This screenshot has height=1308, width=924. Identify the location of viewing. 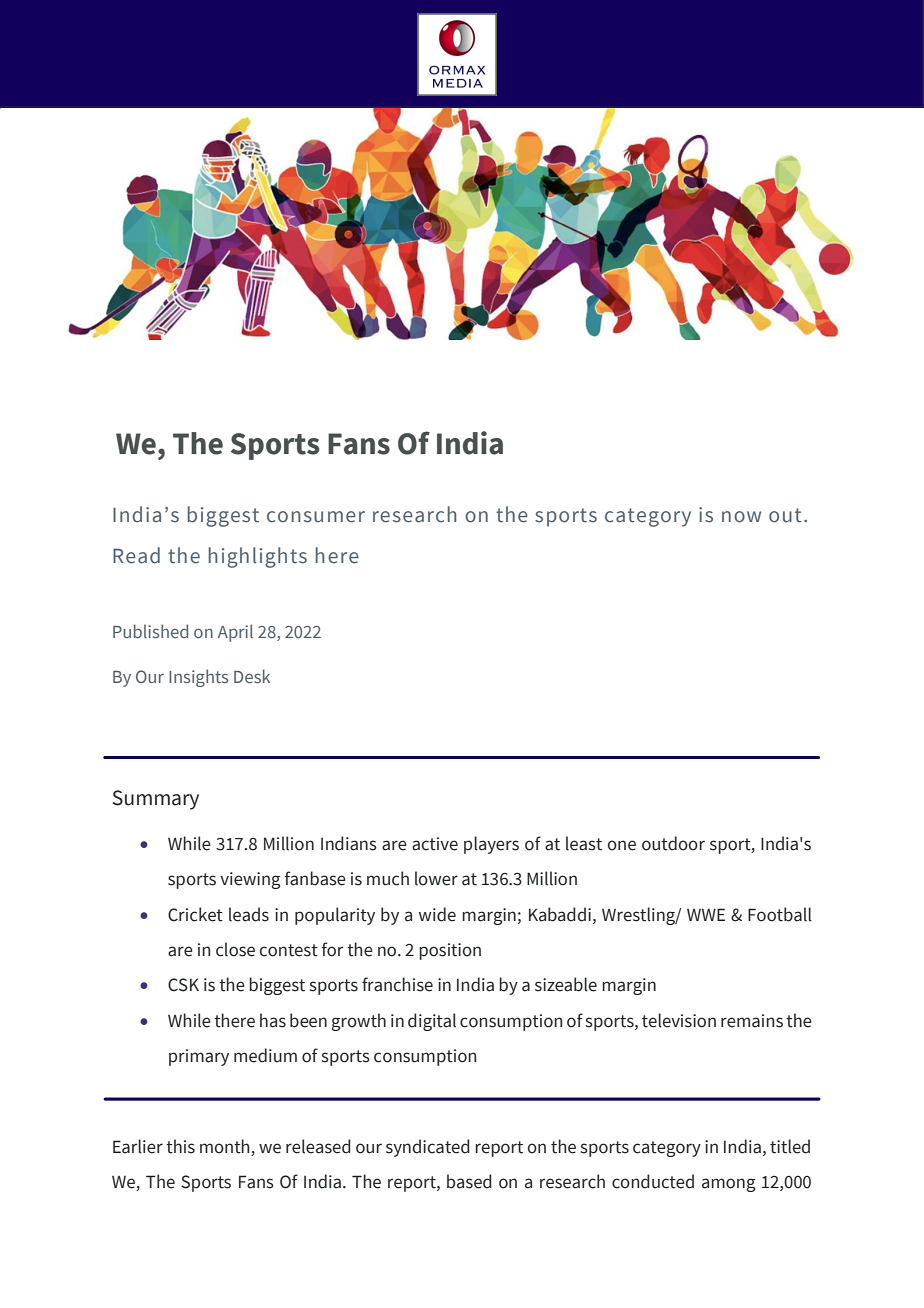
(250, 880).
